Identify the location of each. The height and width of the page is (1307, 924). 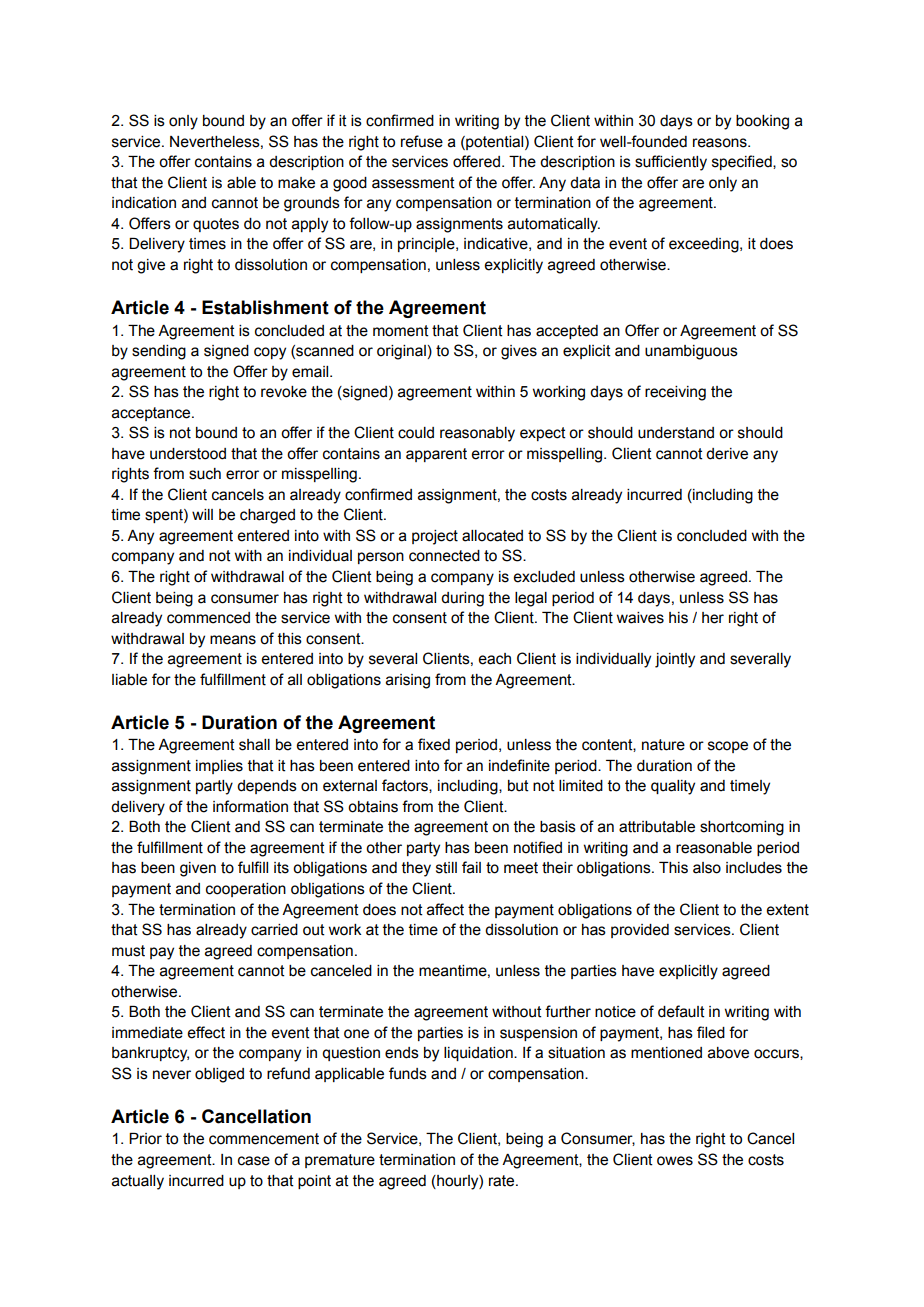
(494, 659).
